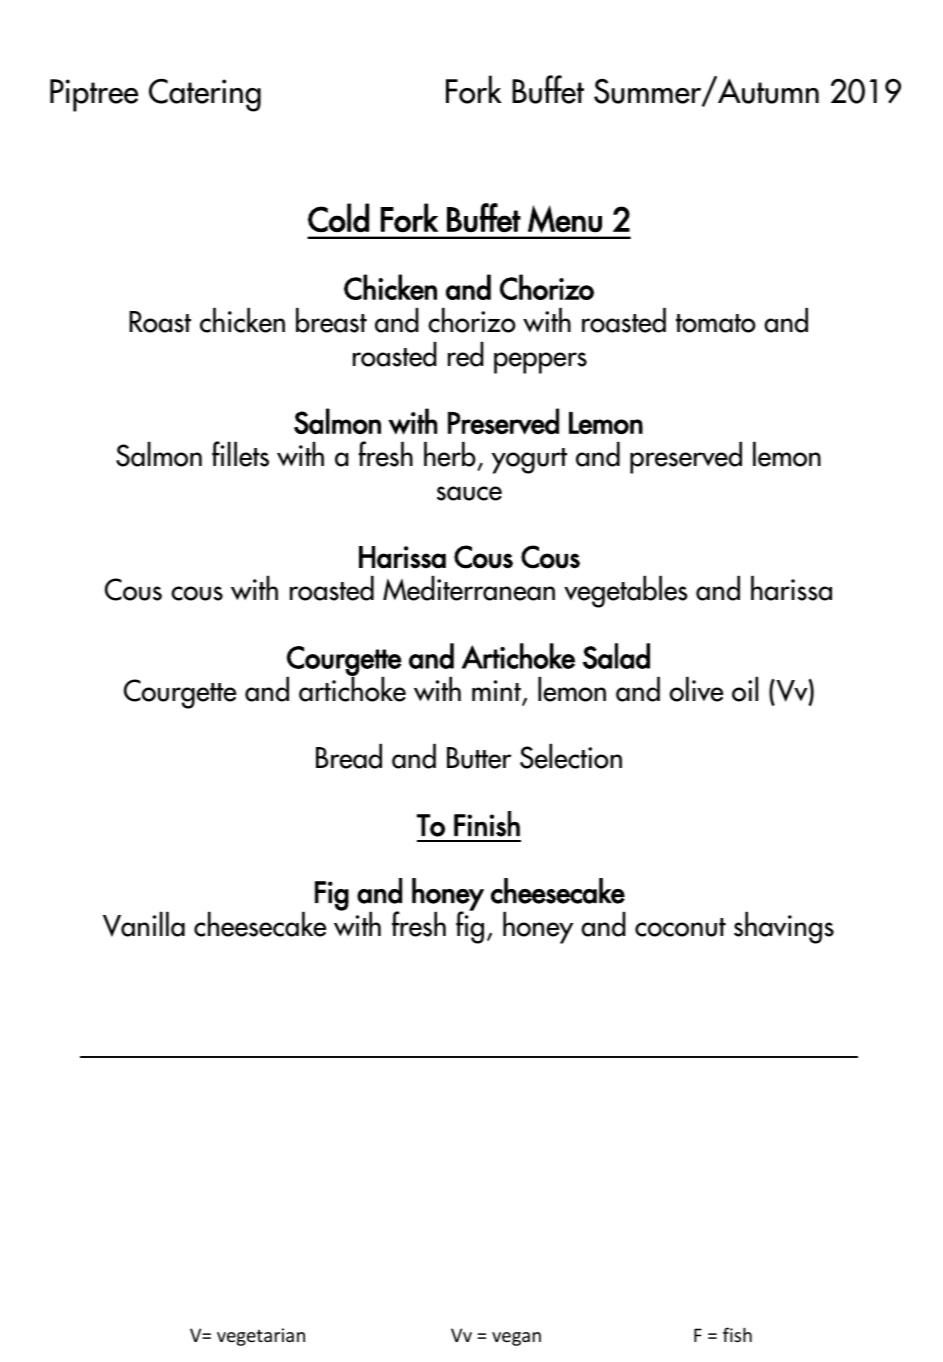  Describe the element at coordinates (261, 1337) in the image. I see `vegetarian` at that location.
